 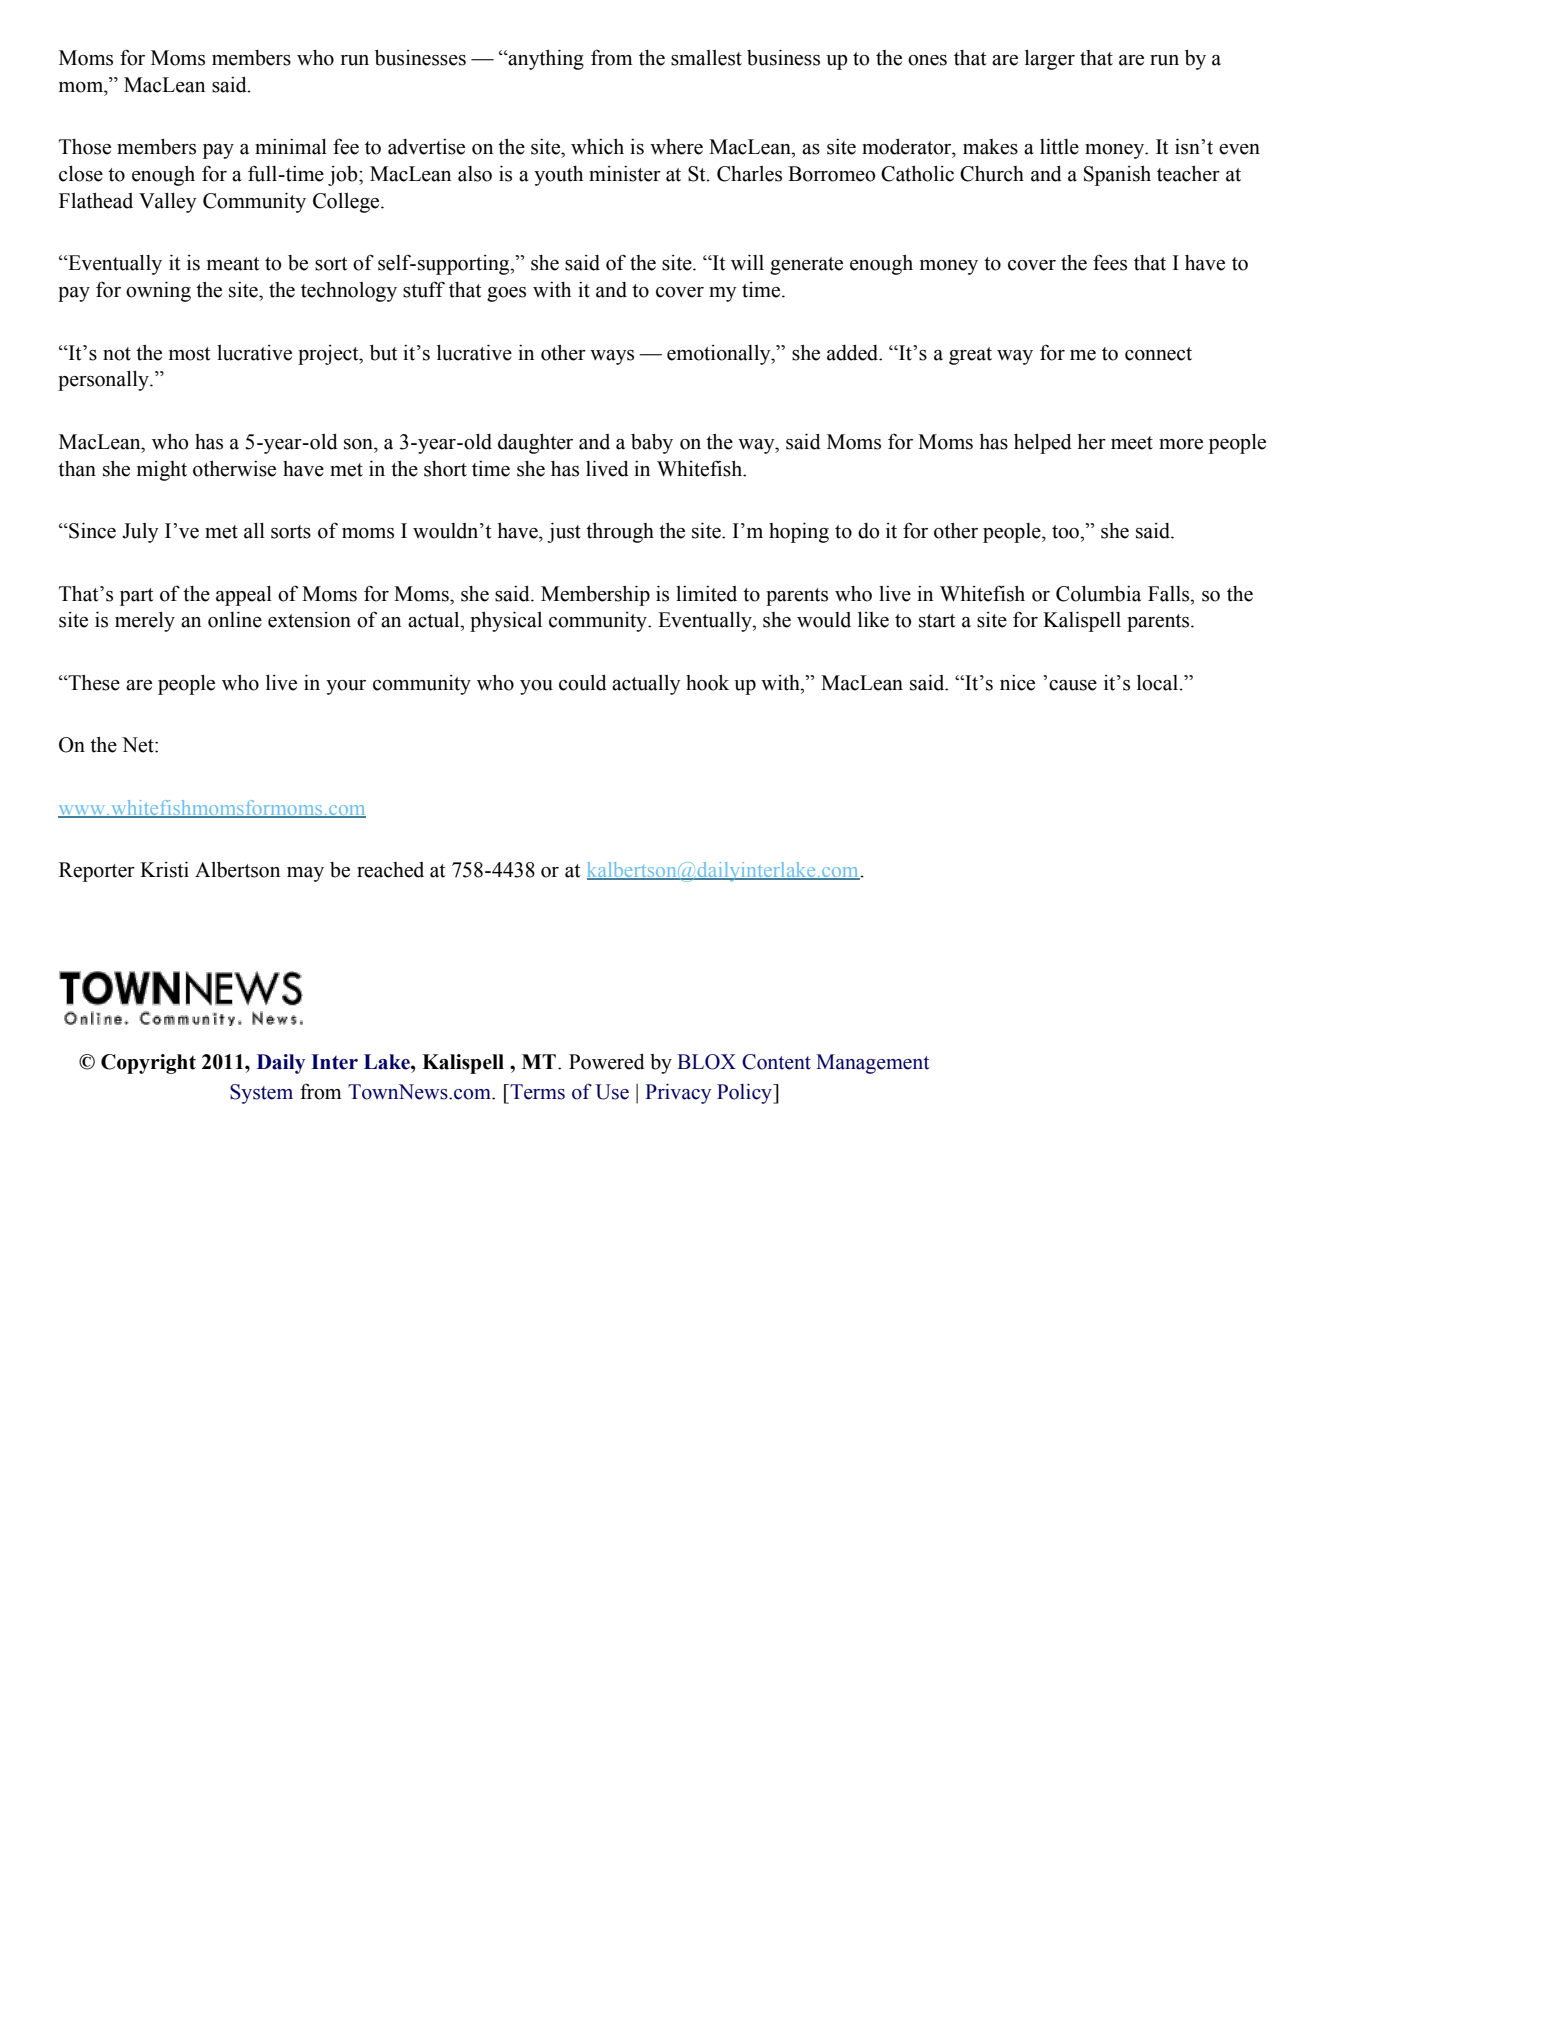 What do you see at coordinates (291, 147) in the page?
I see `minimal` at bounding box center [291, 147].
